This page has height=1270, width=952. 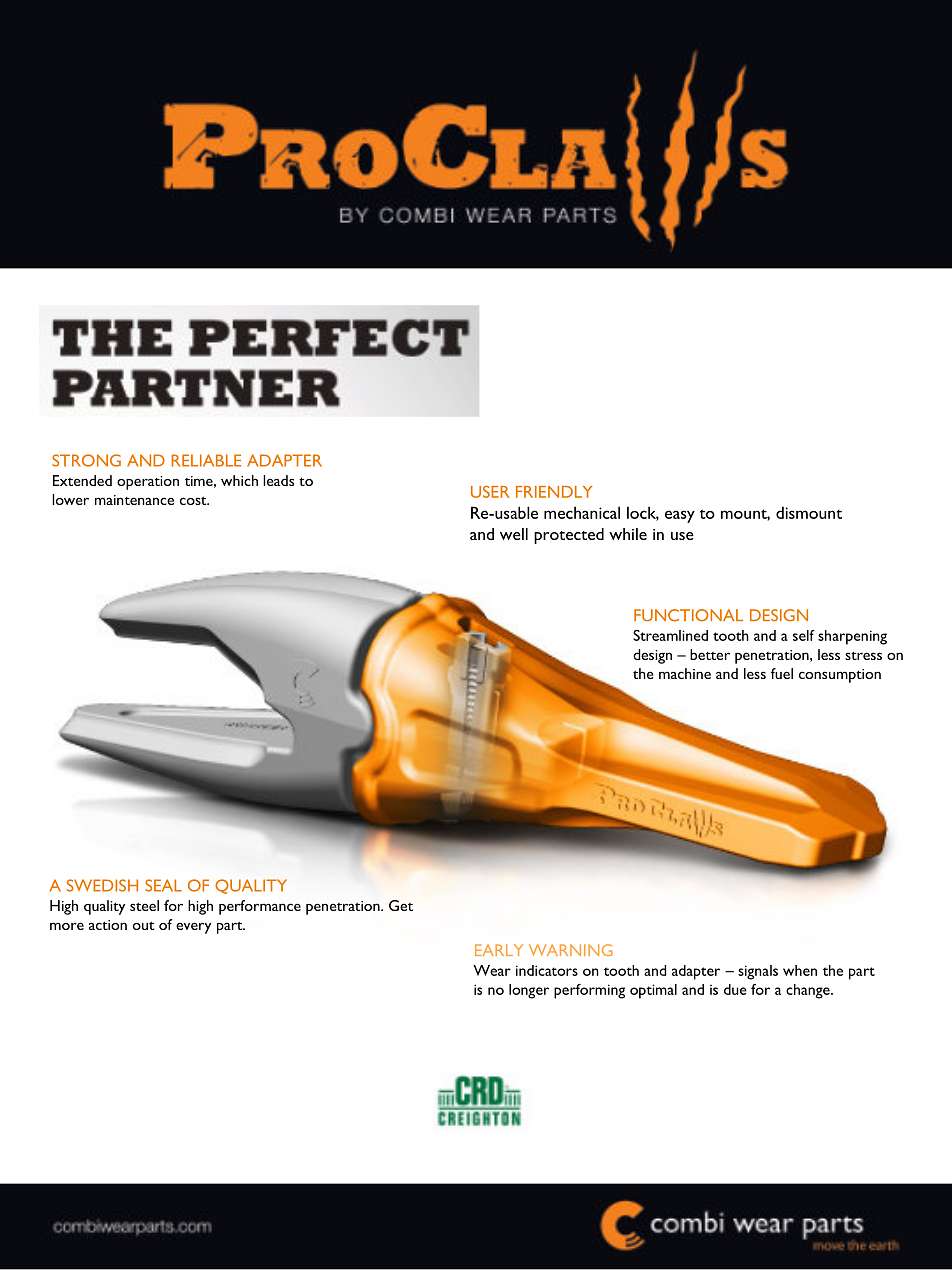 I want to click on cost, so click(x=194, y=501).
